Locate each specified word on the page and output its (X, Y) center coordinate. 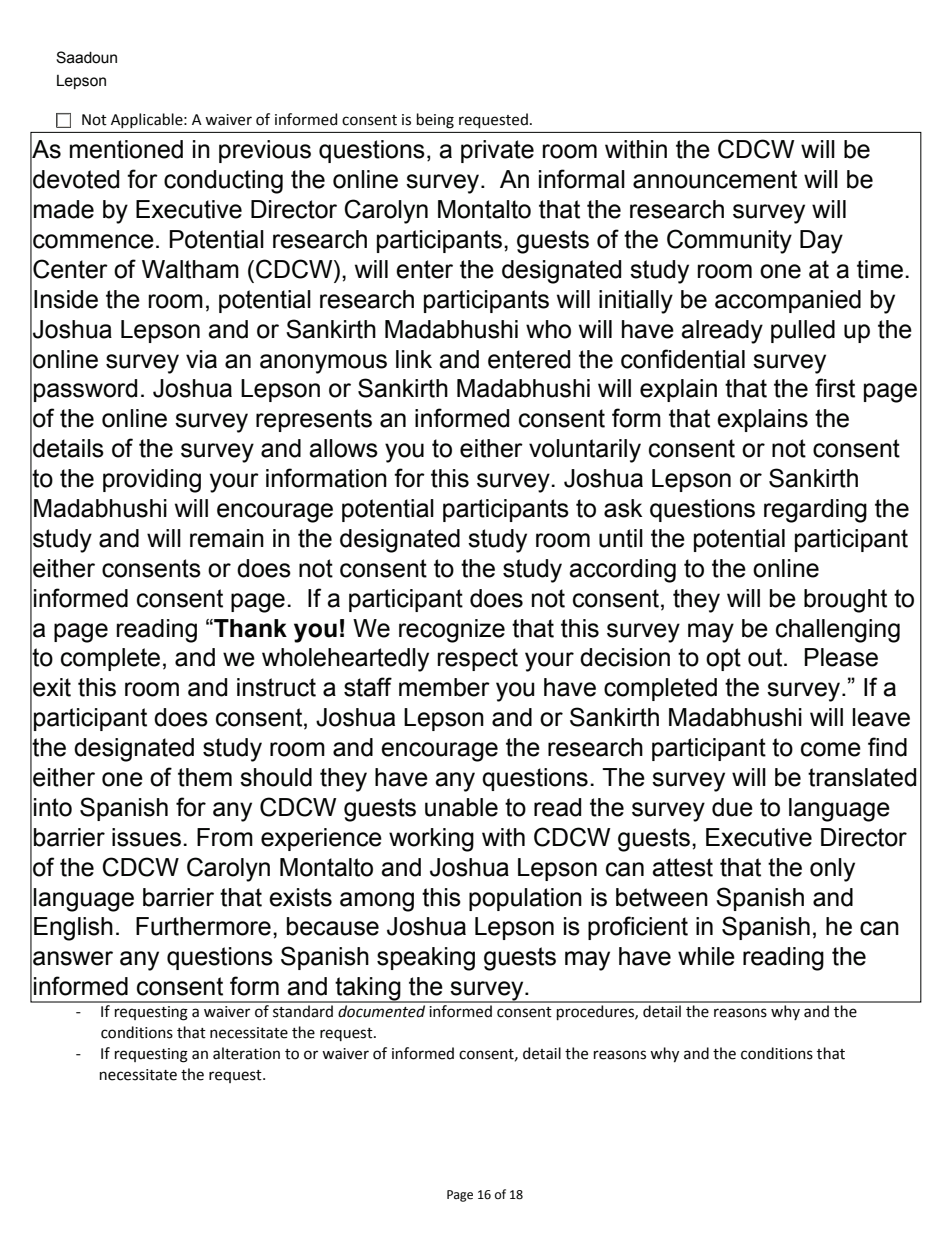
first (835, 388)
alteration (246, 1053)
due (732, 807)
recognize (452, 631)
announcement (715, 179)
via (201, 359)
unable (461, 807)
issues (146, 837)
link (414, 359)
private (497, 151)
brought (845, 601)
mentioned (126, 149)
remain (227, 538)
